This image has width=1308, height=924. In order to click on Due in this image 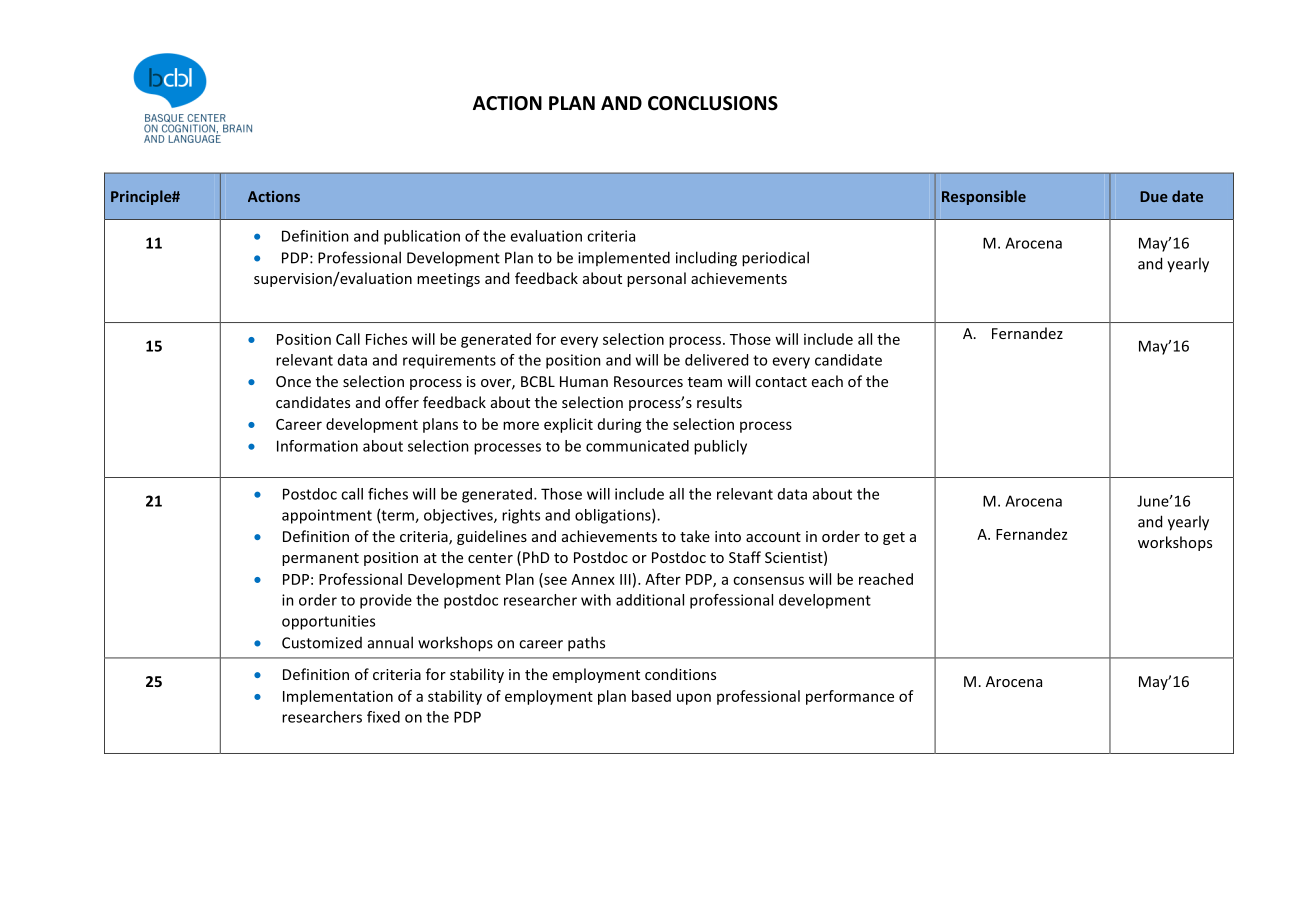, I will do `click(1154, 196)`.
